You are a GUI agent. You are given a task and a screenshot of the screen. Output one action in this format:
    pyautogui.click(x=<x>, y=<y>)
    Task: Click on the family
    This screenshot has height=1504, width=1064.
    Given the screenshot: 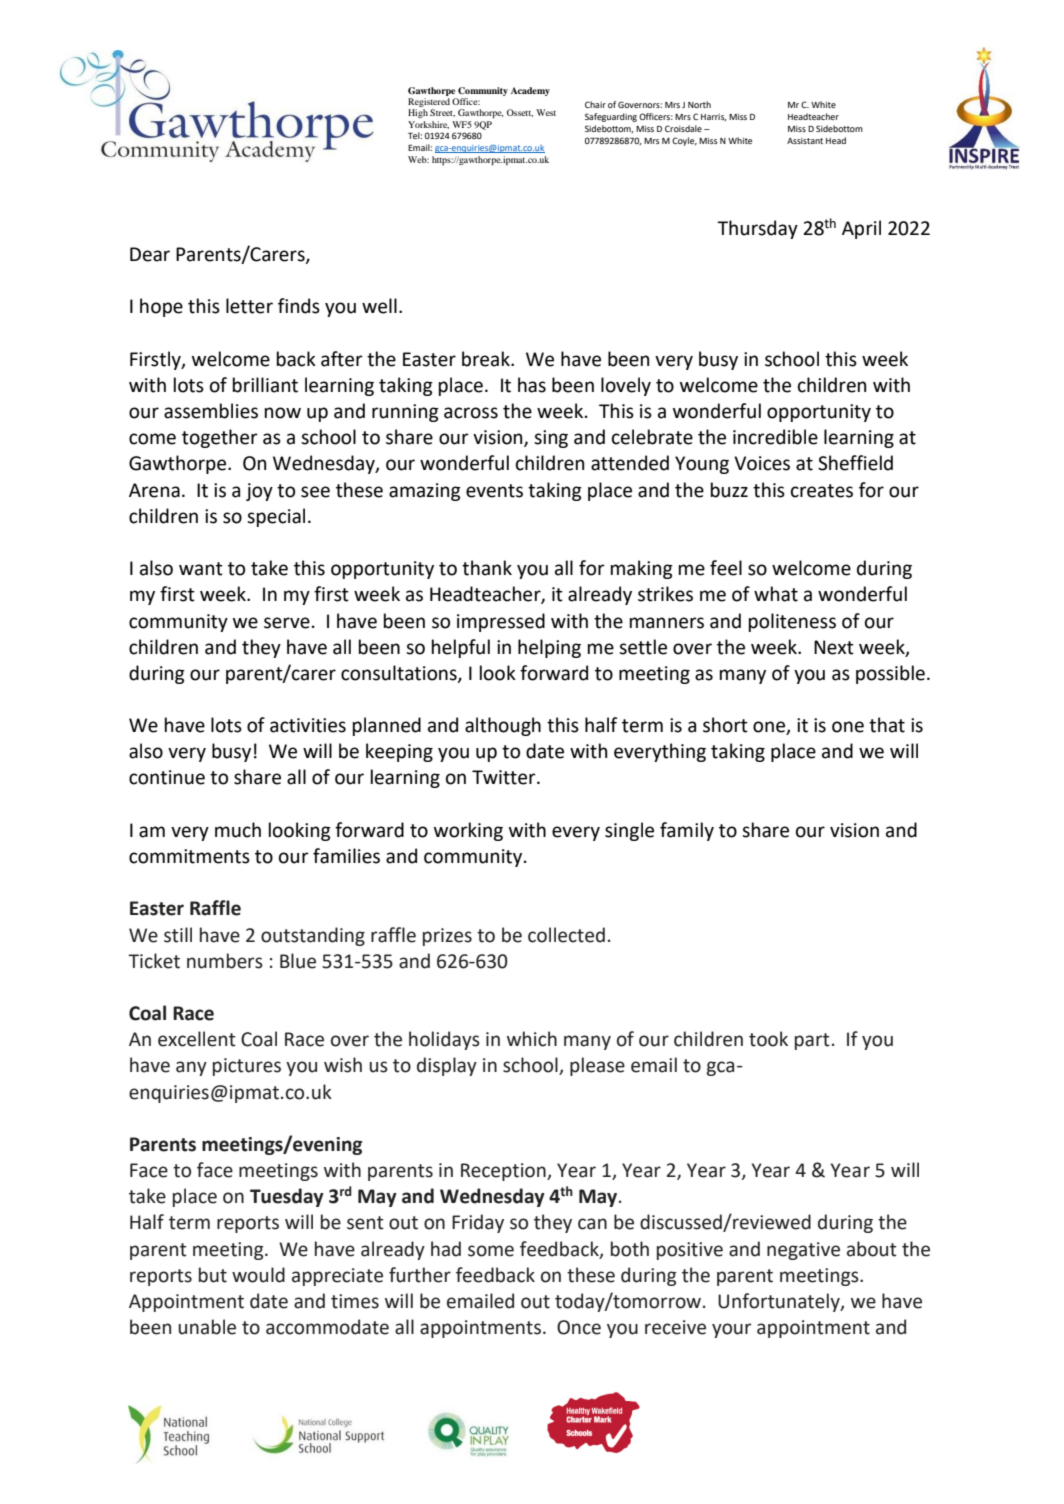 What is the action you would take?
    pyautogui.click(x=687, y=831)
